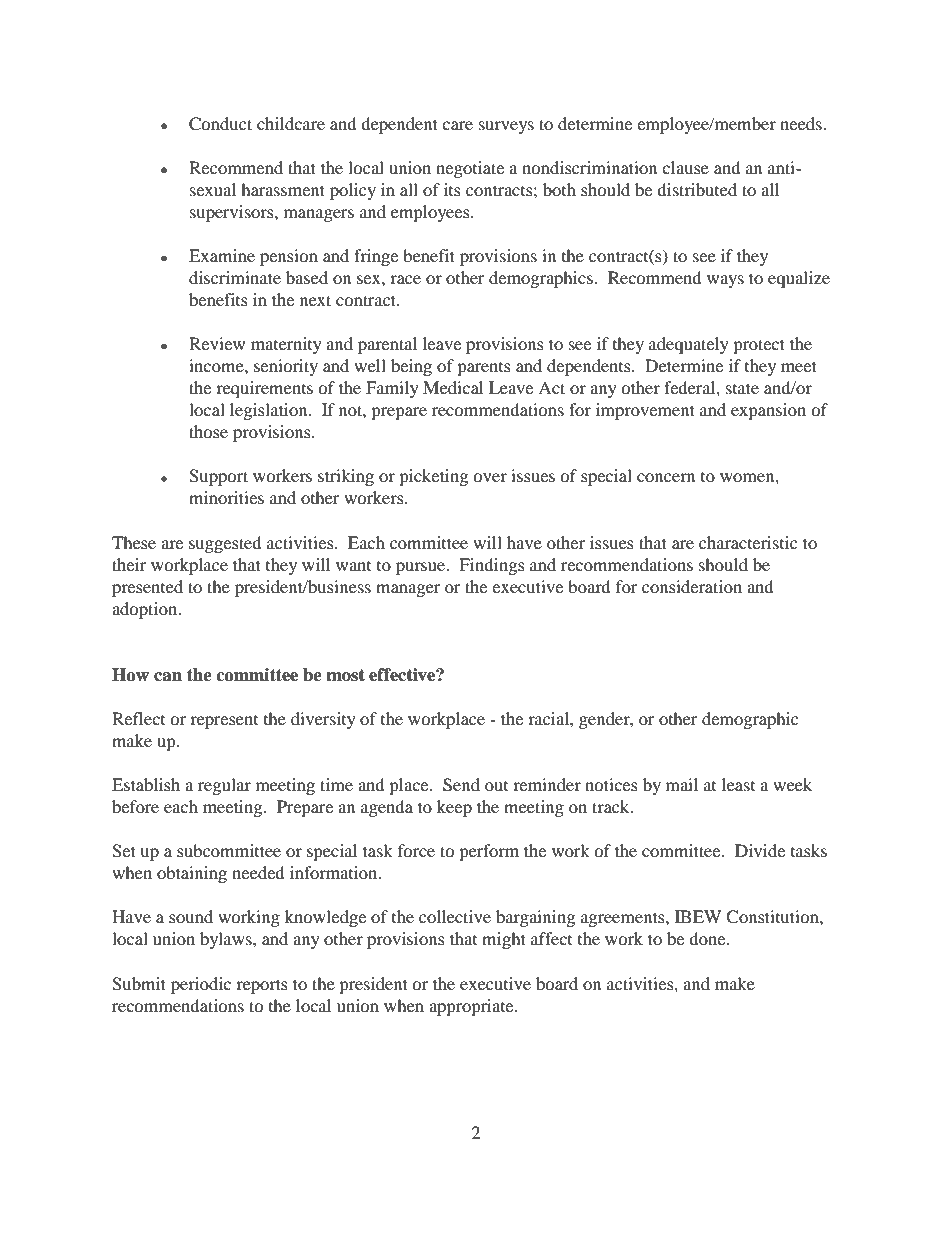  I want to click on Conduct, so click(220, 124).
